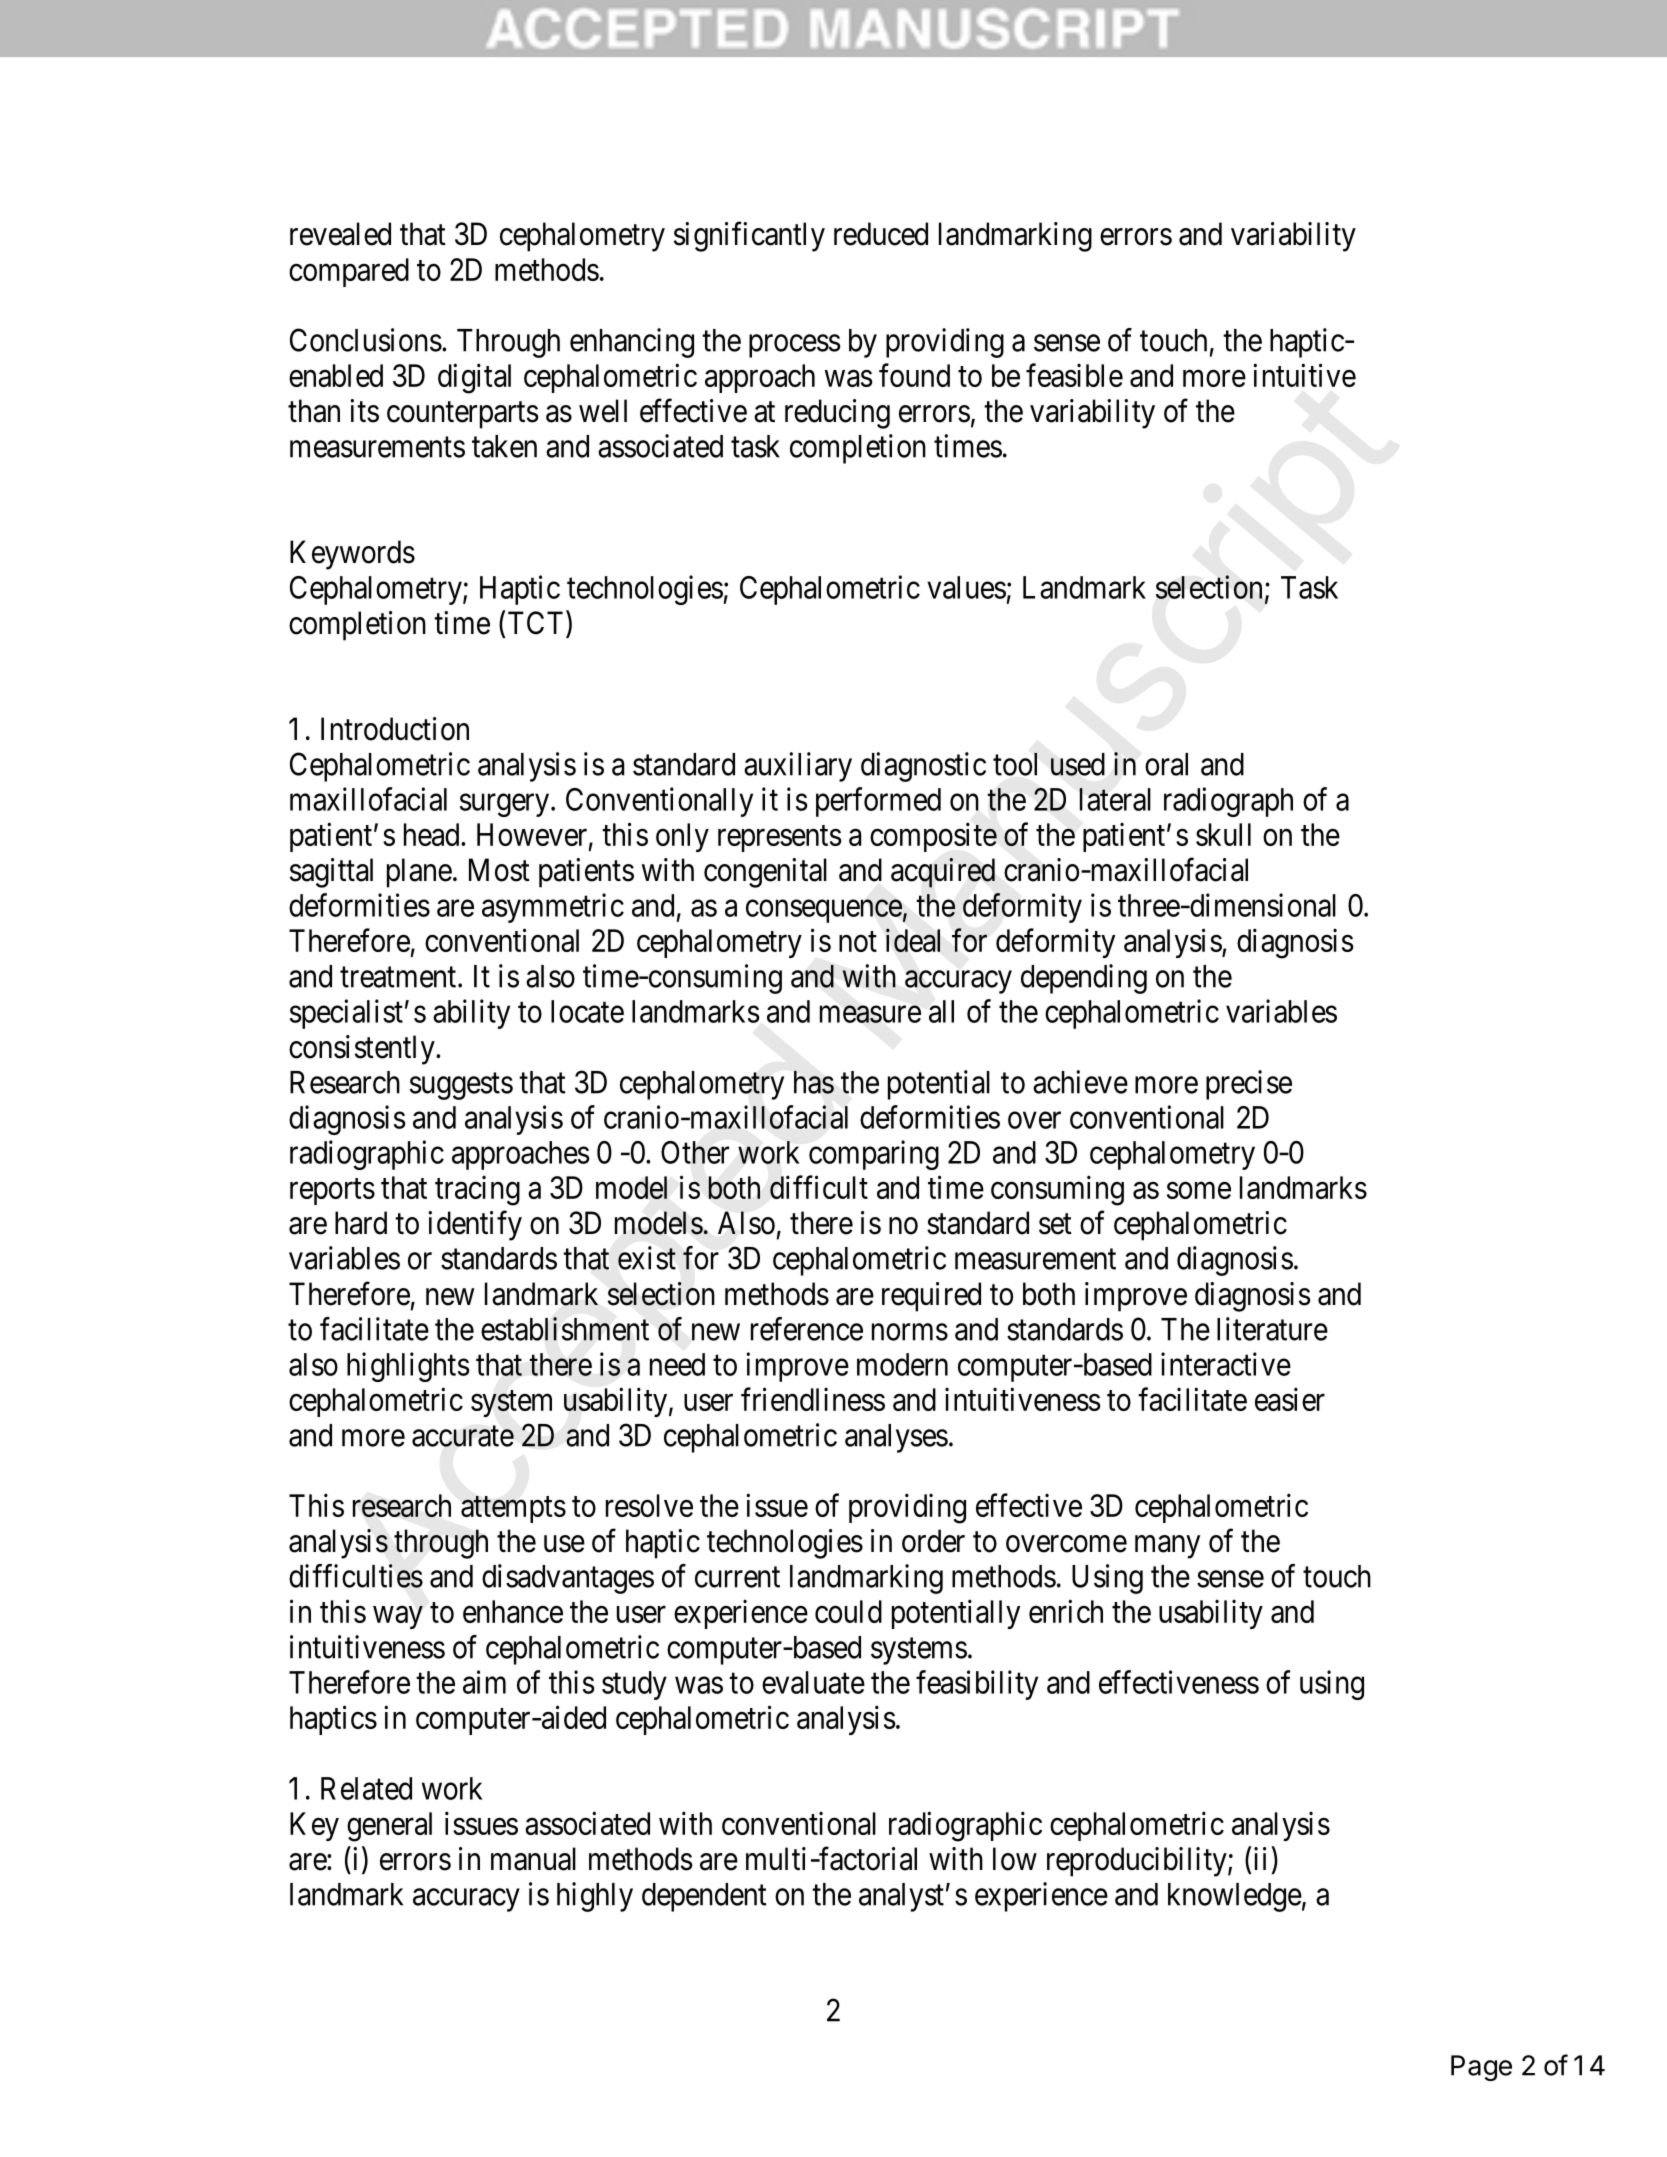 This document has height=2157, width=1667. What do you see at coordinates (1166, 764) in the document?
I see `oral` at bounding box center [1166, 764].
